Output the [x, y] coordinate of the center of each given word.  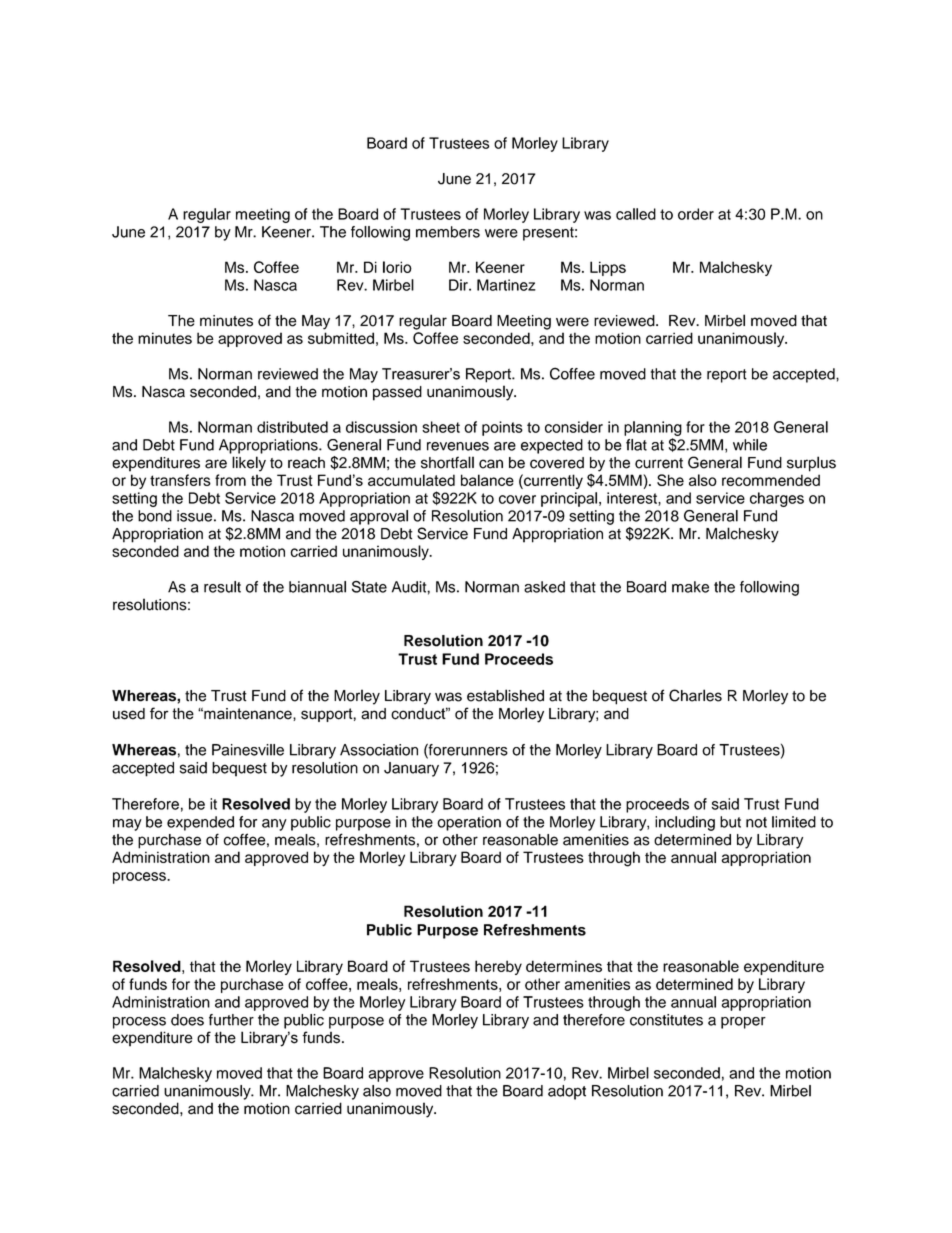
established [505, 695]
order [696, 214]
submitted [341, 338]
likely [249, 464]
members [448, 232]
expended [200, 823]
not [756, 822]
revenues [458, 446]
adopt [567, 1092]
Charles [695, 695]
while [750, 445]
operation [469, 823]
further [231, 1020]
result [222, 587]
